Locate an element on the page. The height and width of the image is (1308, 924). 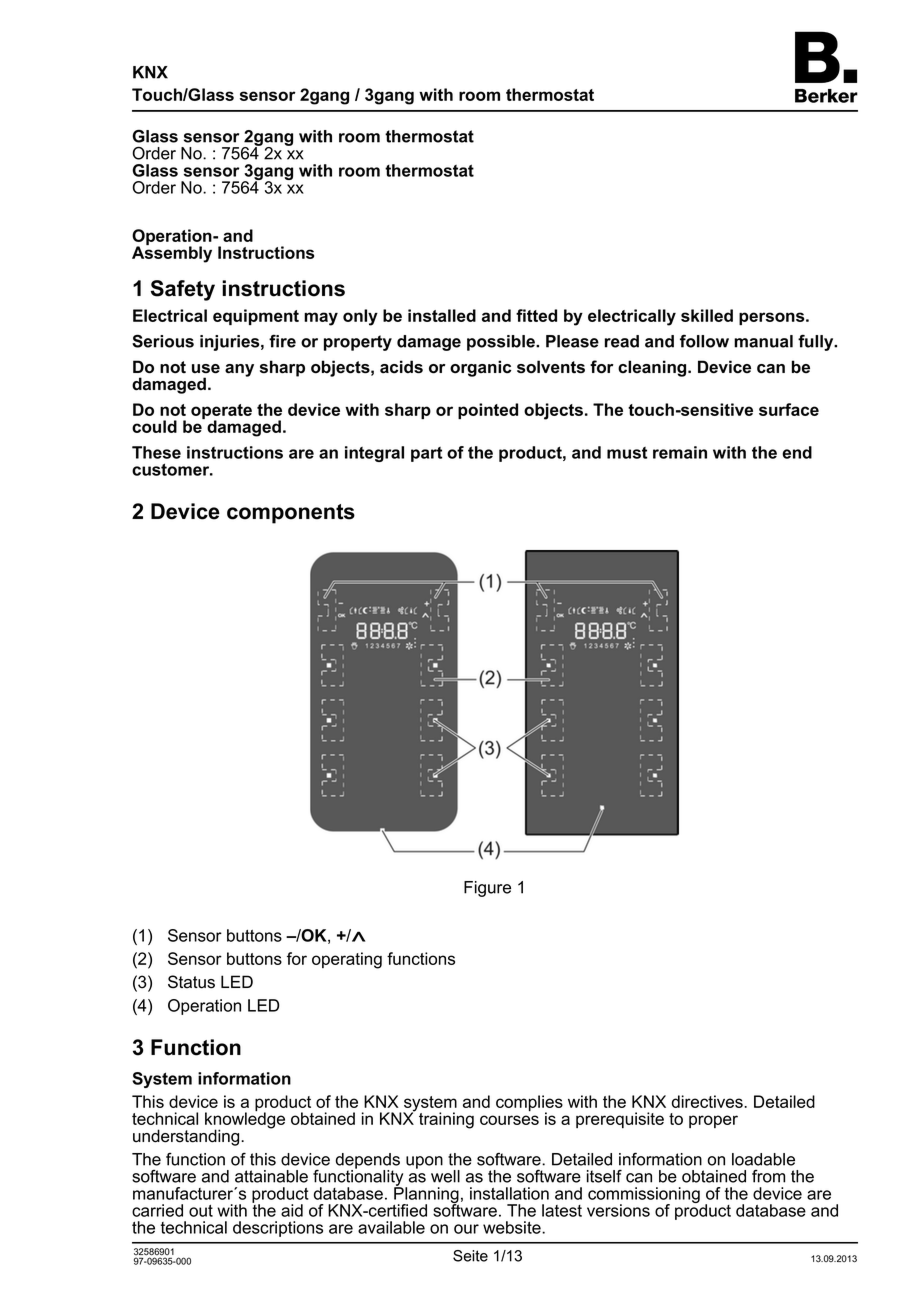
complies is located at coordinates (529, 1104).
